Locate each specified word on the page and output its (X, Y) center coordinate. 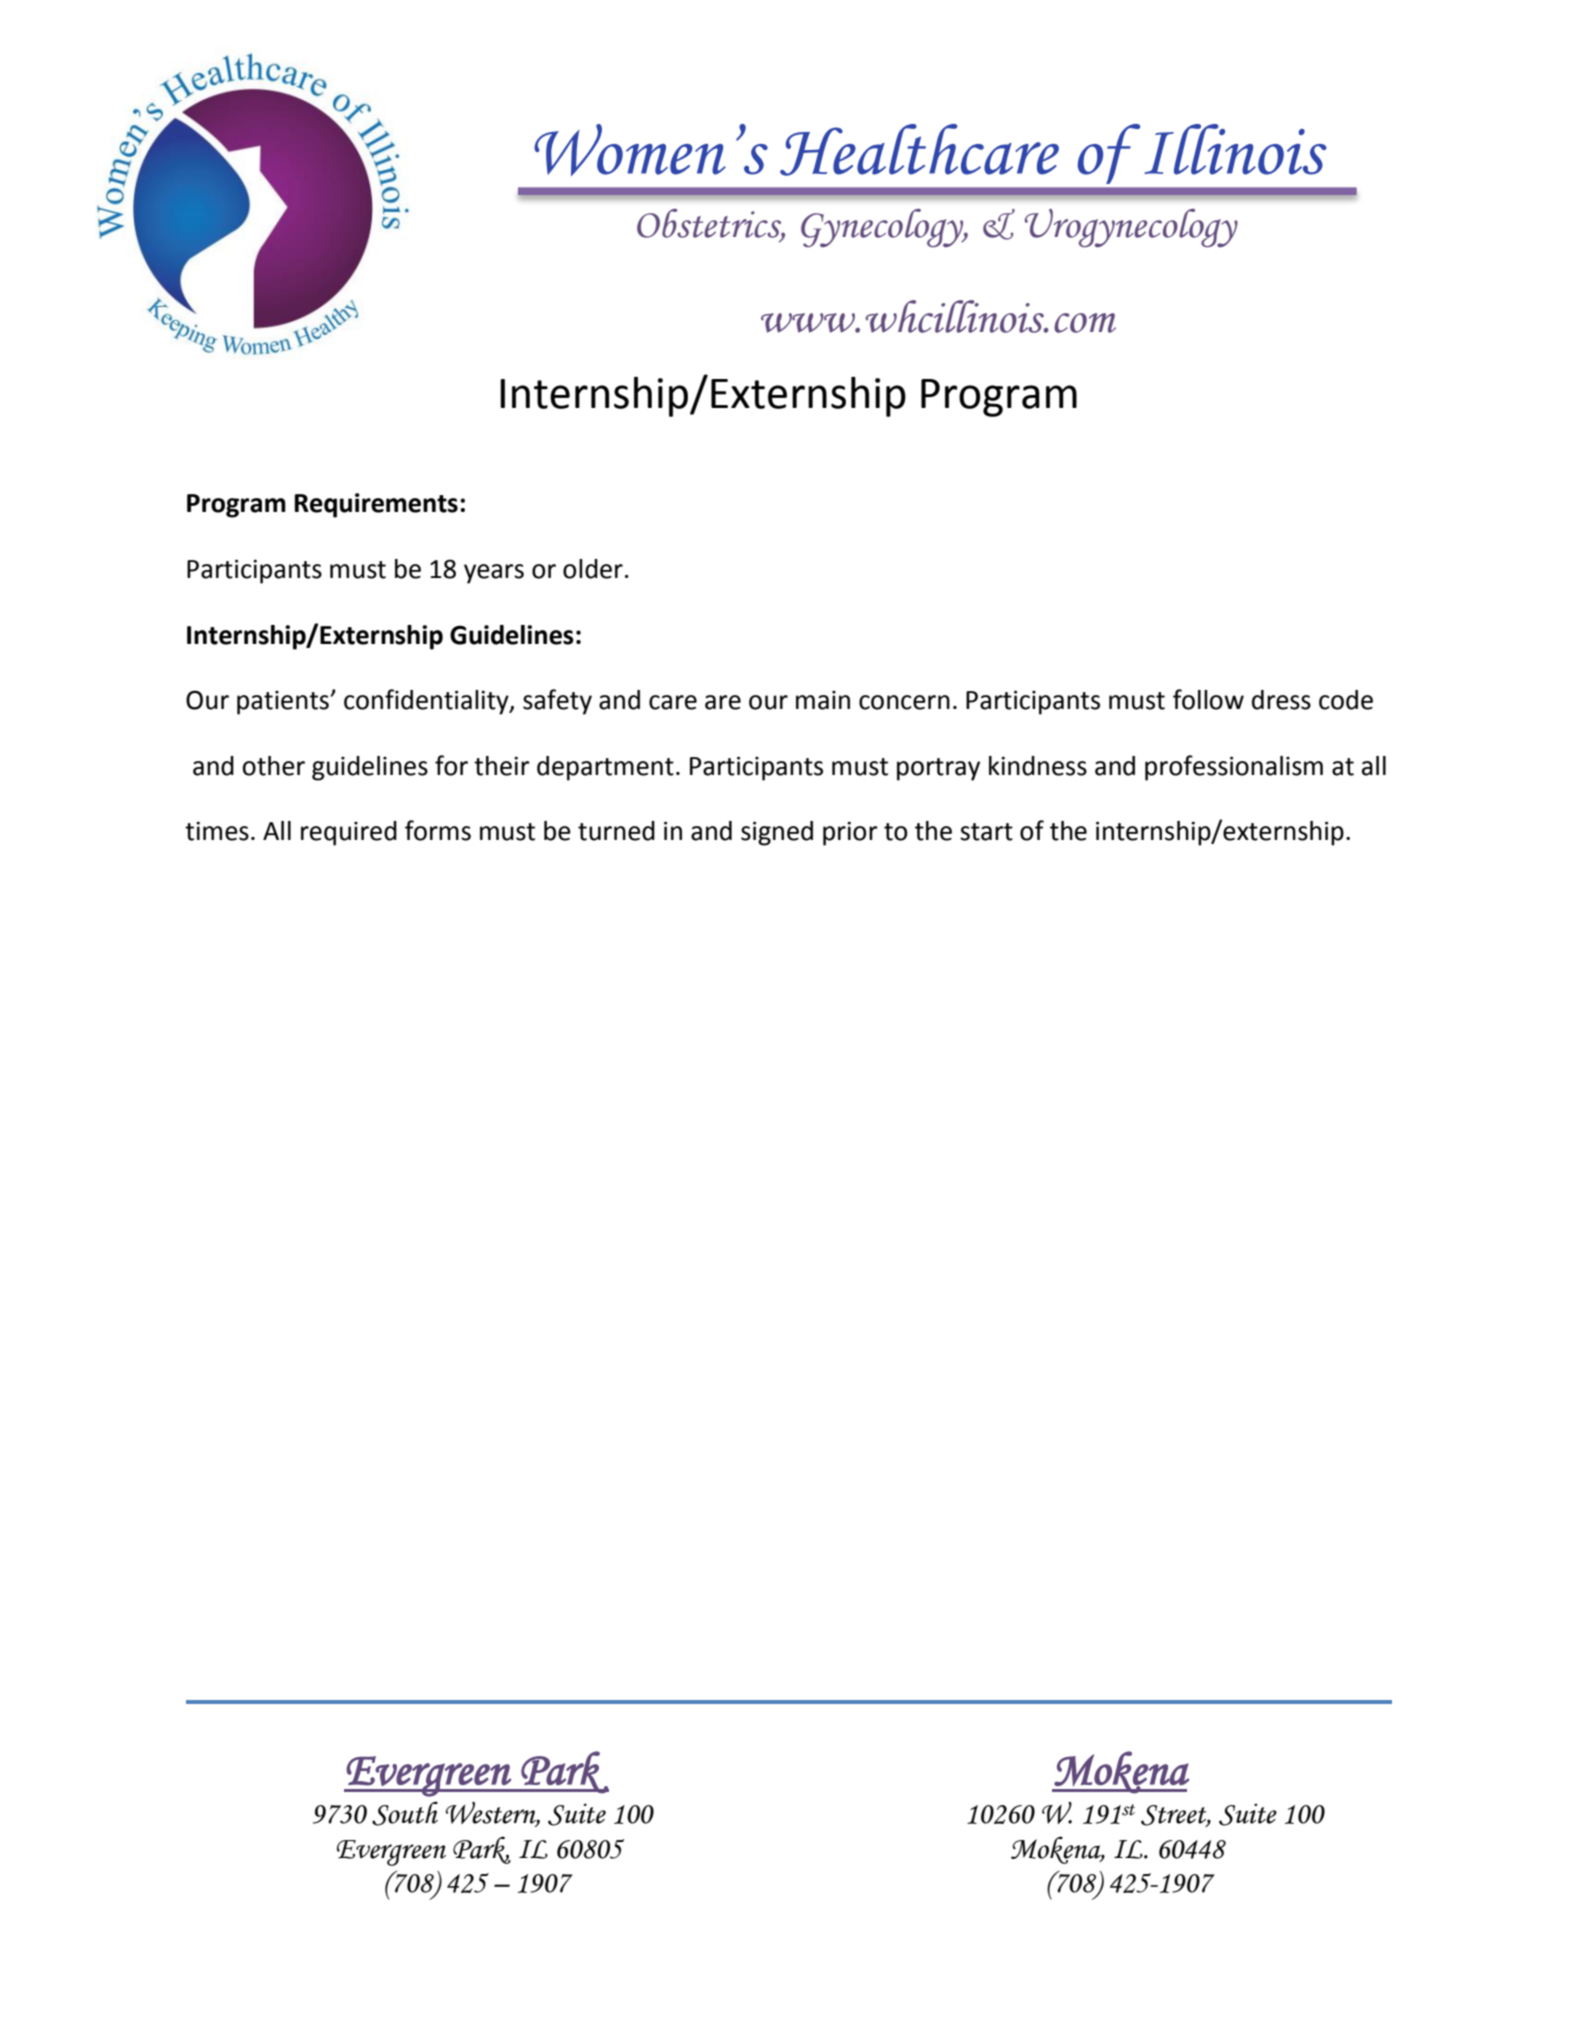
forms (438, 830)
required (349, 833)
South (405, 1813)
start (986, 832)
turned (616, 831)
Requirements (376, 505)
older (593, 569)
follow (1208, 699)
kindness (1038, 766)
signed (777, 833)
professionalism (1234, 768)
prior (850, 833)
